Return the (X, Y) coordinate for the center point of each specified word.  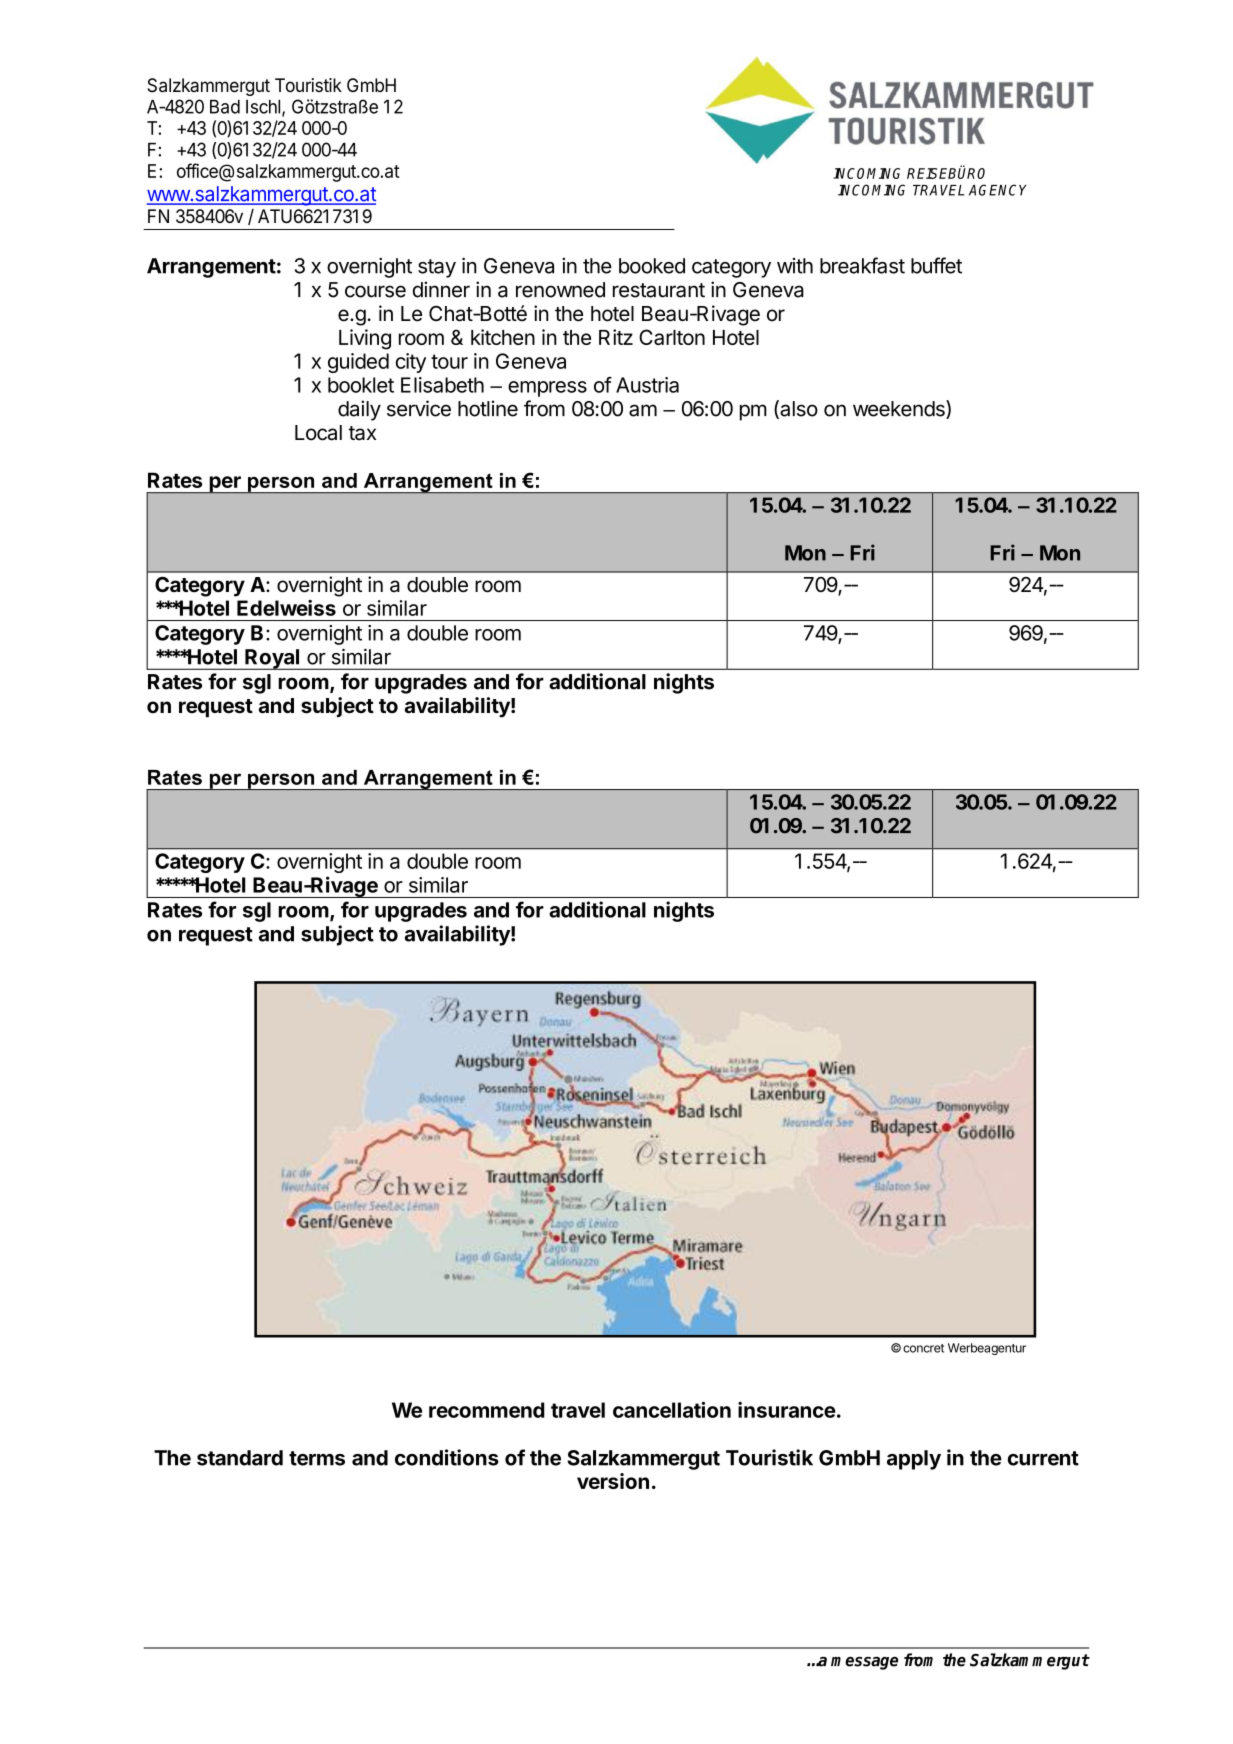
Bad (225, 107)
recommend (487, 1410)
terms (317, 1458)
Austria (647, 385)
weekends (900, 409)
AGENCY (998, 190)
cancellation (672, 1410)
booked (652, 266)
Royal (272, 659)
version (613, 1481)
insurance (787, 1410)
